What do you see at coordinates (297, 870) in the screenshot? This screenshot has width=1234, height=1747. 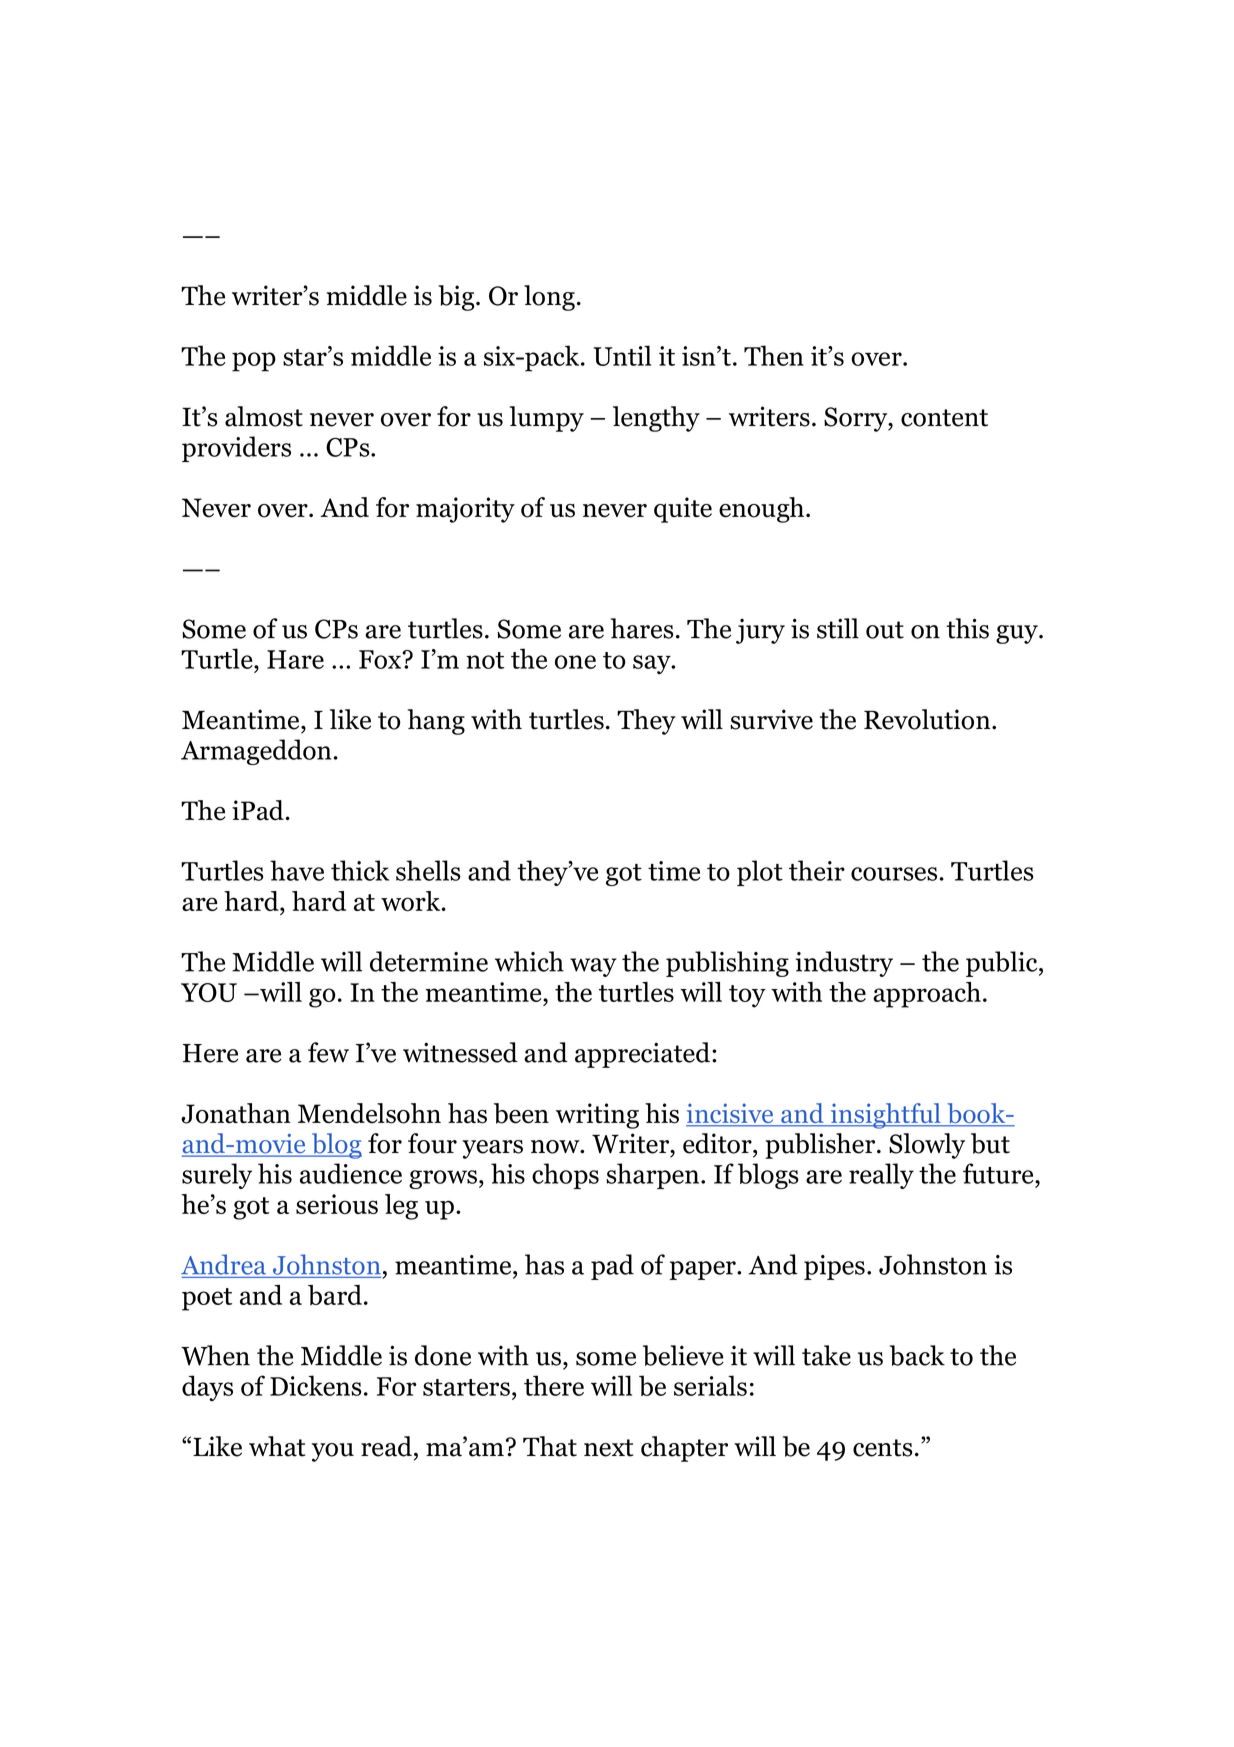 I see `have` at bounding box center [297, 870].
